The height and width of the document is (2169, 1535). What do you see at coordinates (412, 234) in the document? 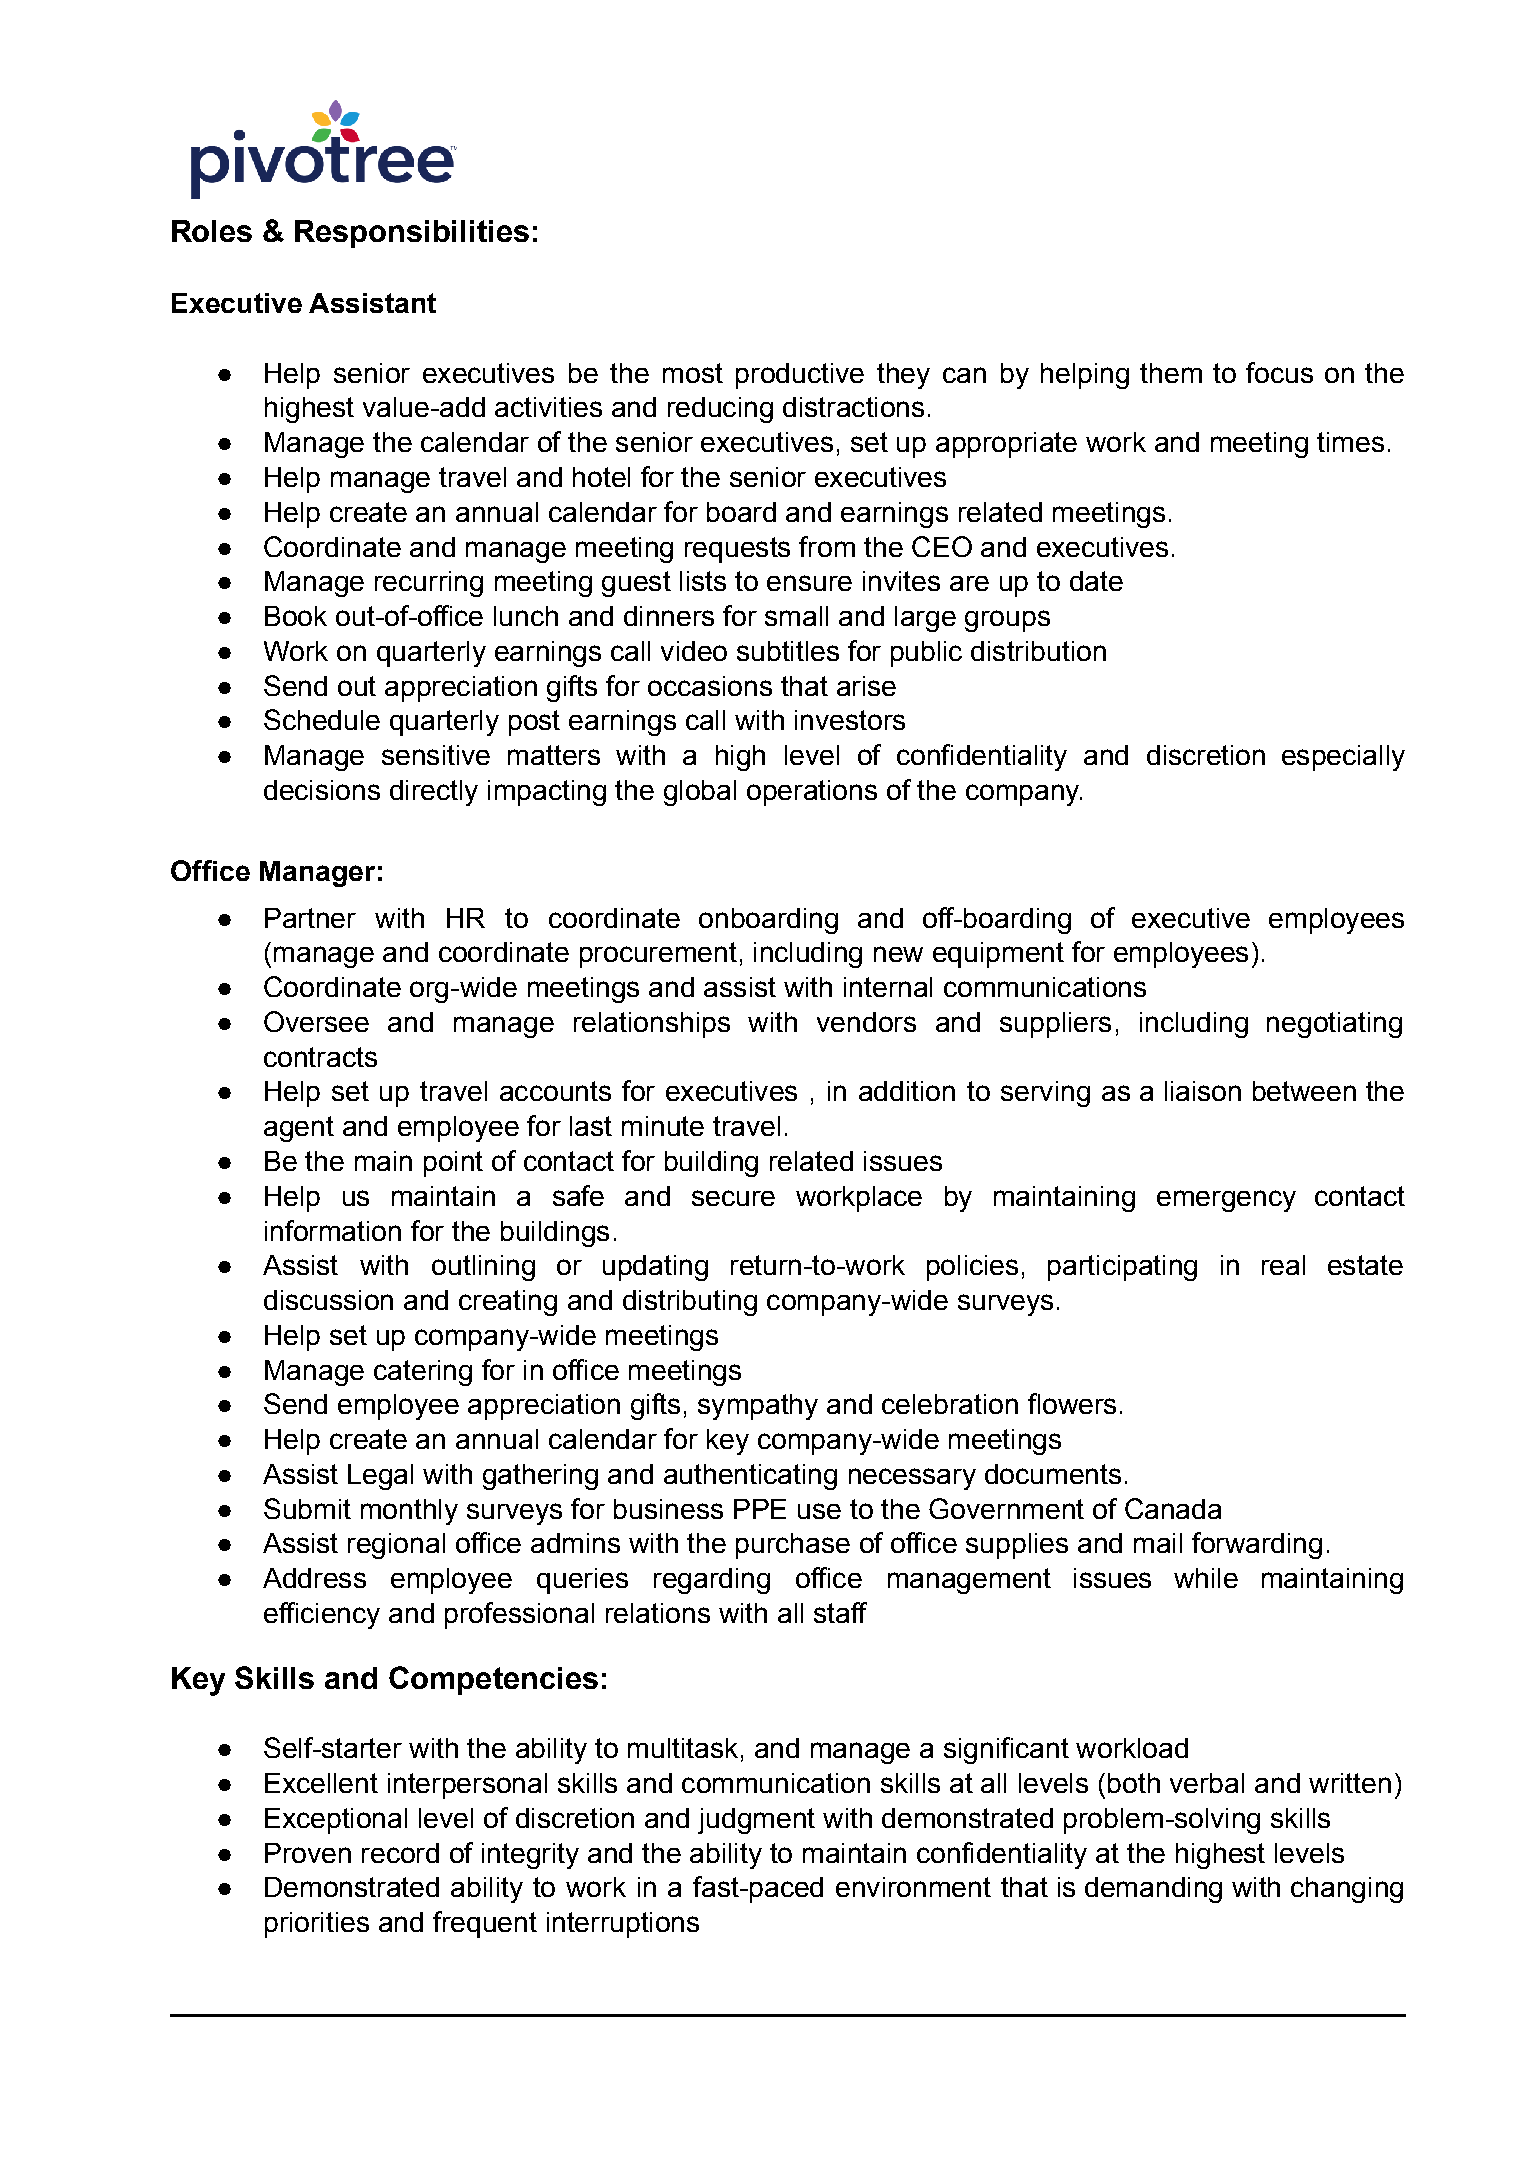
I see `Responsibilities` at bounding box center [412, 234].
